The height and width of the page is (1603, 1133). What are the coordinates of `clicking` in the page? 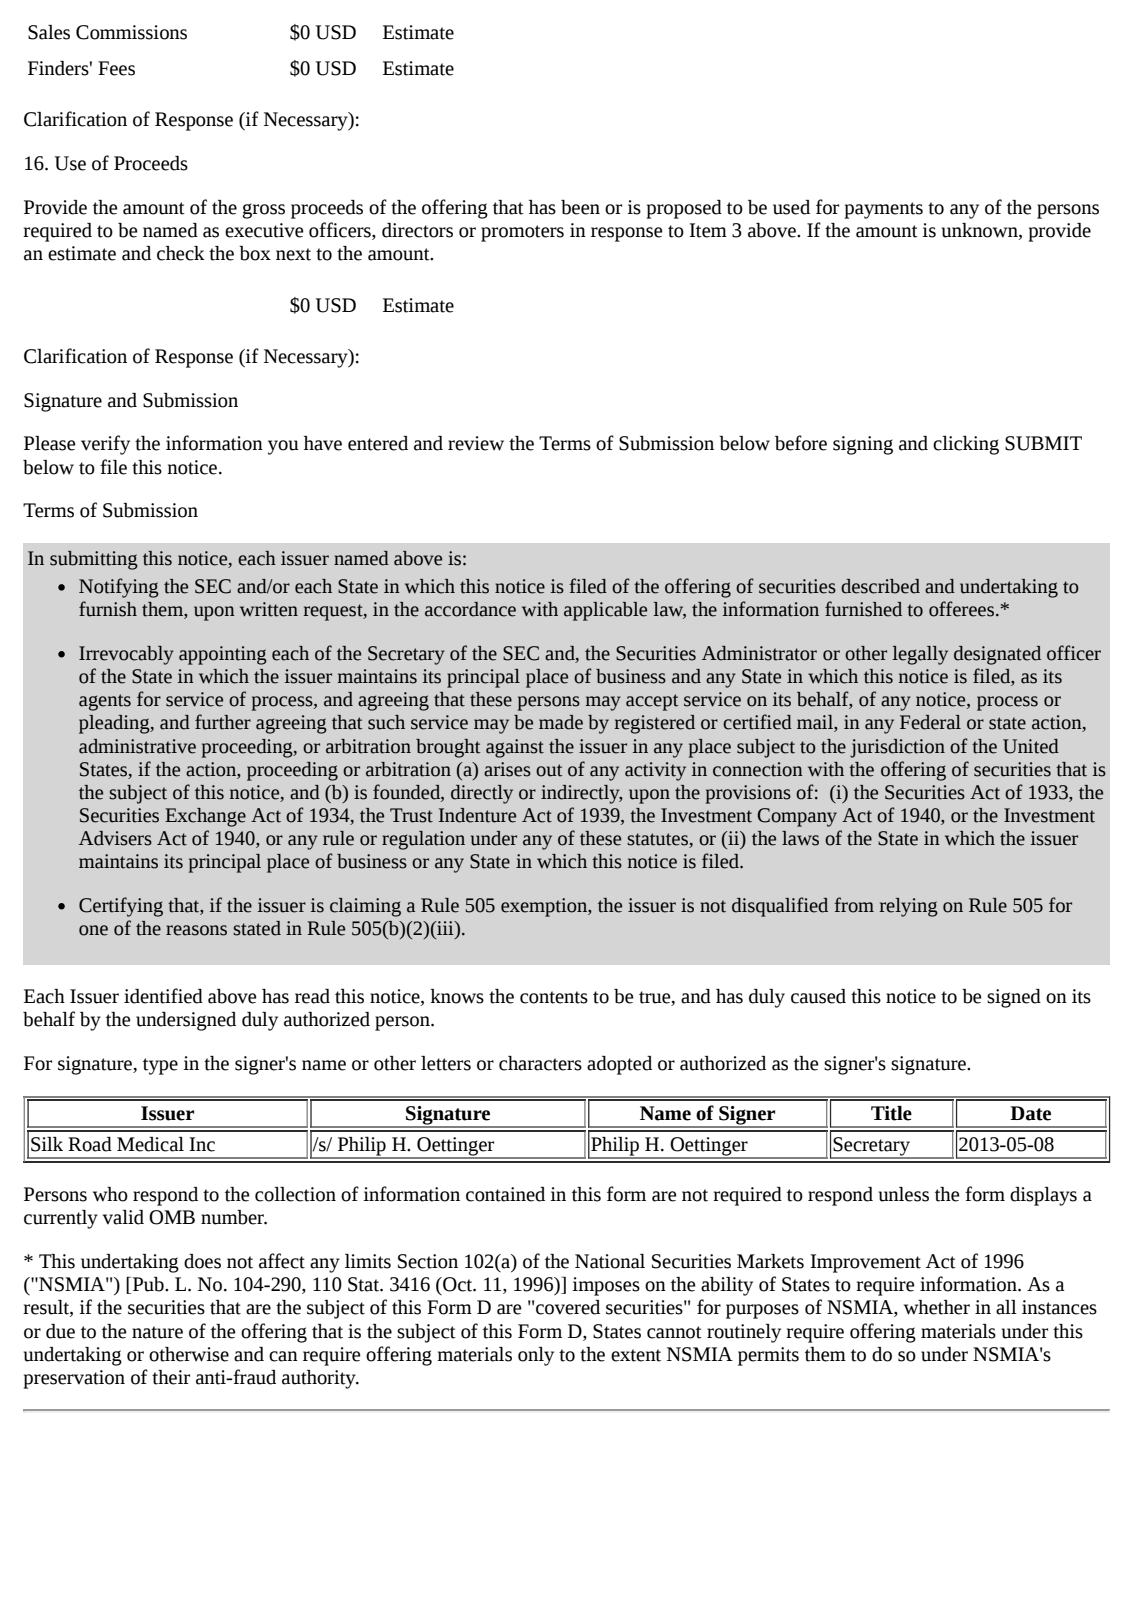 It's located at (966, 445).
